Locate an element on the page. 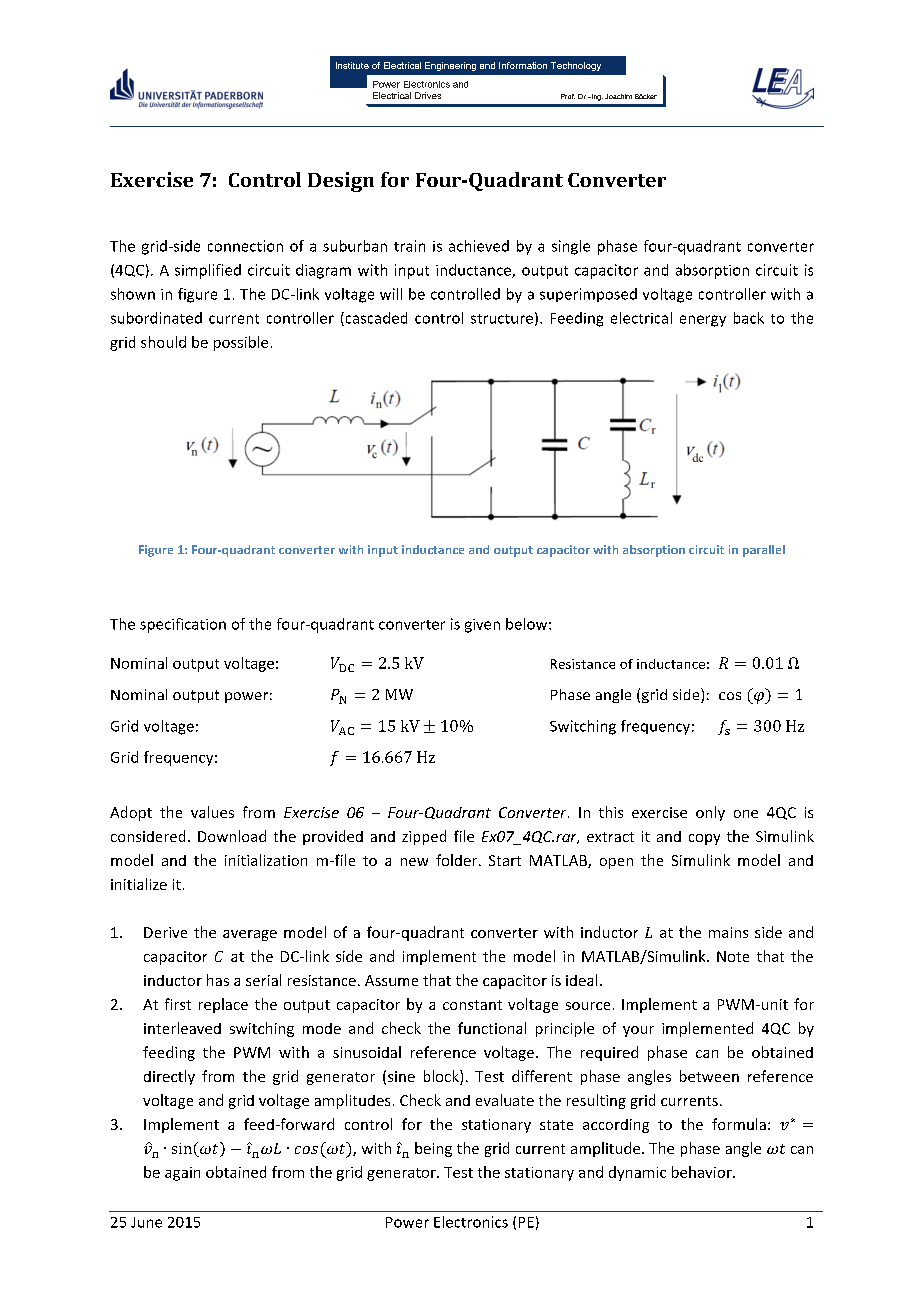  again is located at coordinates (182, 1174).
